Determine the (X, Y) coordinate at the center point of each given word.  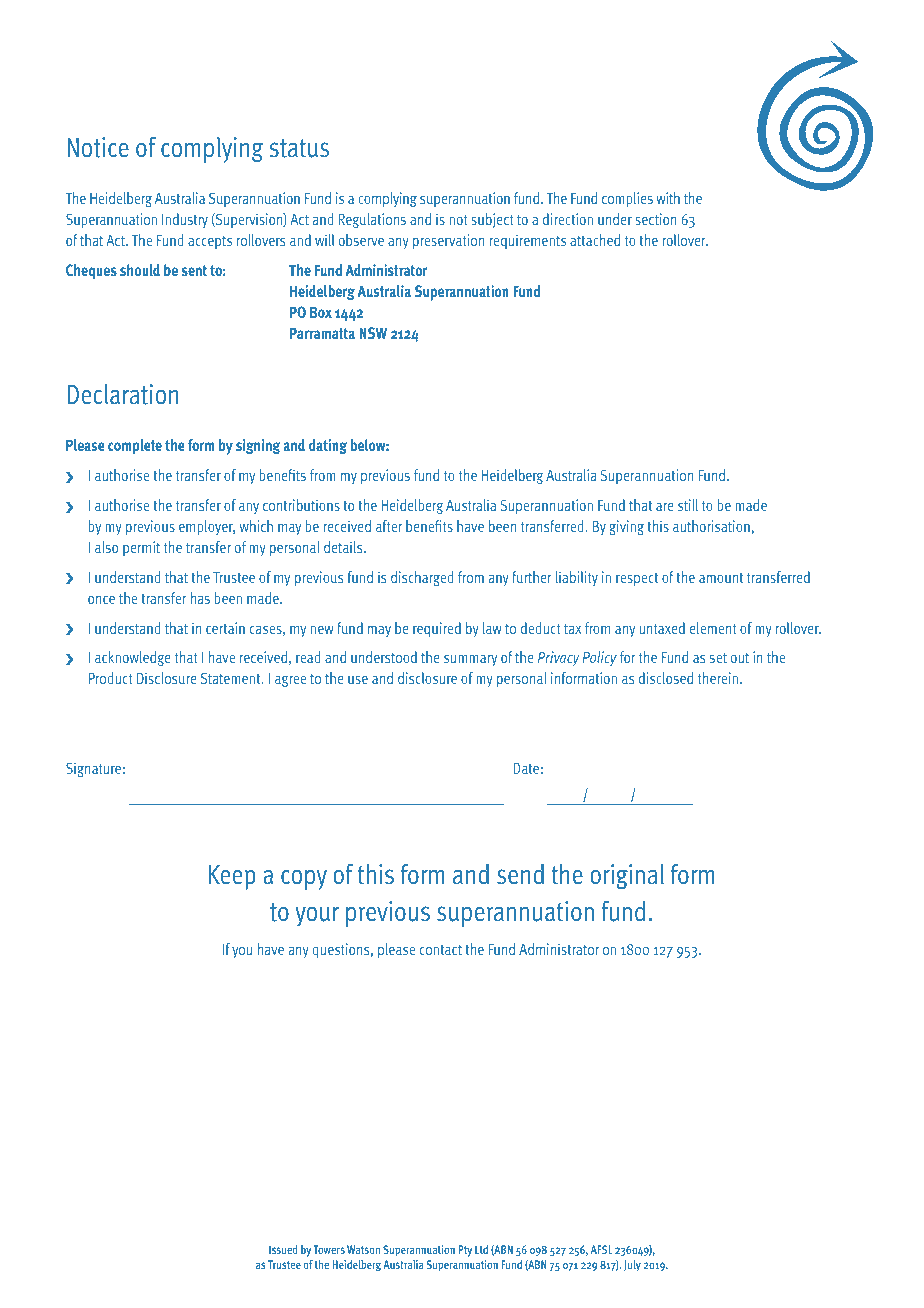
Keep (232, 877)
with (668, 198)
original (627, 876)
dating (328, 446)
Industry (185, 220)
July (632, 1266)
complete (135, 447)
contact (441, 950)
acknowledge (133, 658)
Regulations (372, 220)
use (358, 679)
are (665, 506)
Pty (465, 1251)
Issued (283, 1249)
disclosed (666, 678)
